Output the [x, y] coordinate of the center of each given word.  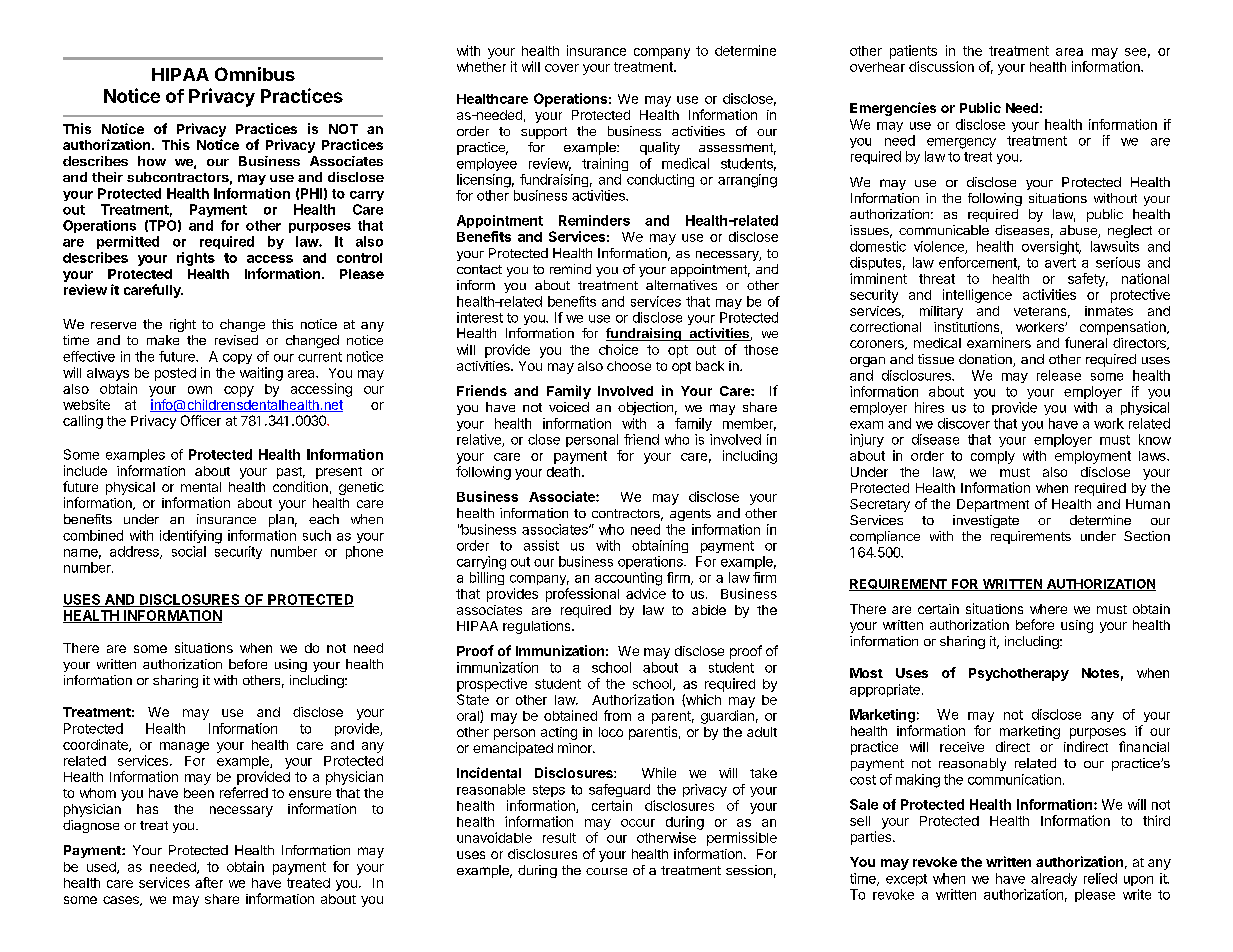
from [617, 715]
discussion [941, 66]
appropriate [885, 690]
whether [481, 67]
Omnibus [255, 74]
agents [690, 515]
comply [993, 457]
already [1054, 879]
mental [201, 487]
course [606, 871]
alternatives [681, 285]
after [209, 882]
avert [1060, 263]
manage [184, 747]
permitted [128, 242]
